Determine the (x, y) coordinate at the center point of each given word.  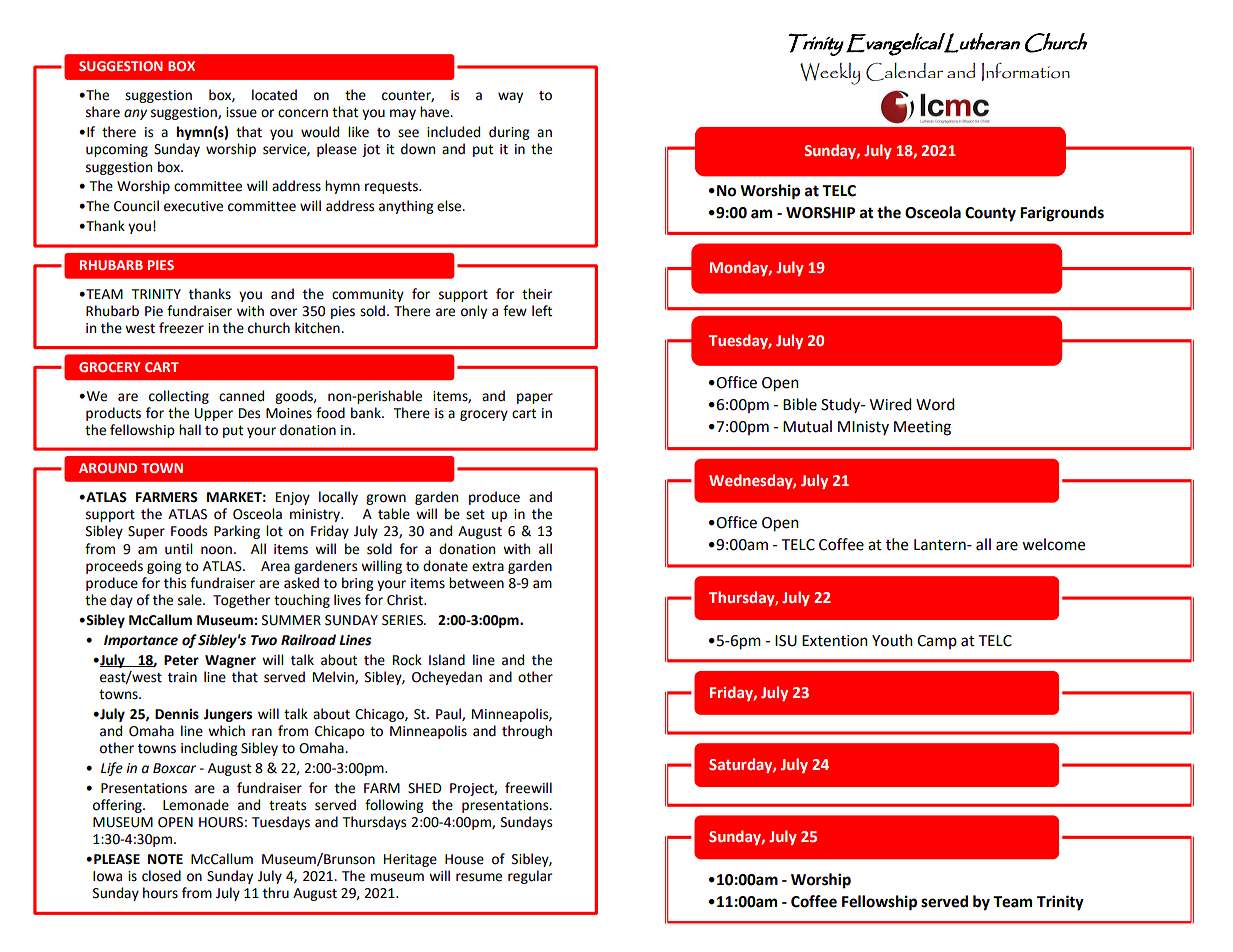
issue (241, 112)
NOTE (165, 859)
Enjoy (293, 498)
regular (530, 877)
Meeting (922, 428)
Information (1026, 72)
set (475, 515)
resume (479, 877)
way (510, 97)
